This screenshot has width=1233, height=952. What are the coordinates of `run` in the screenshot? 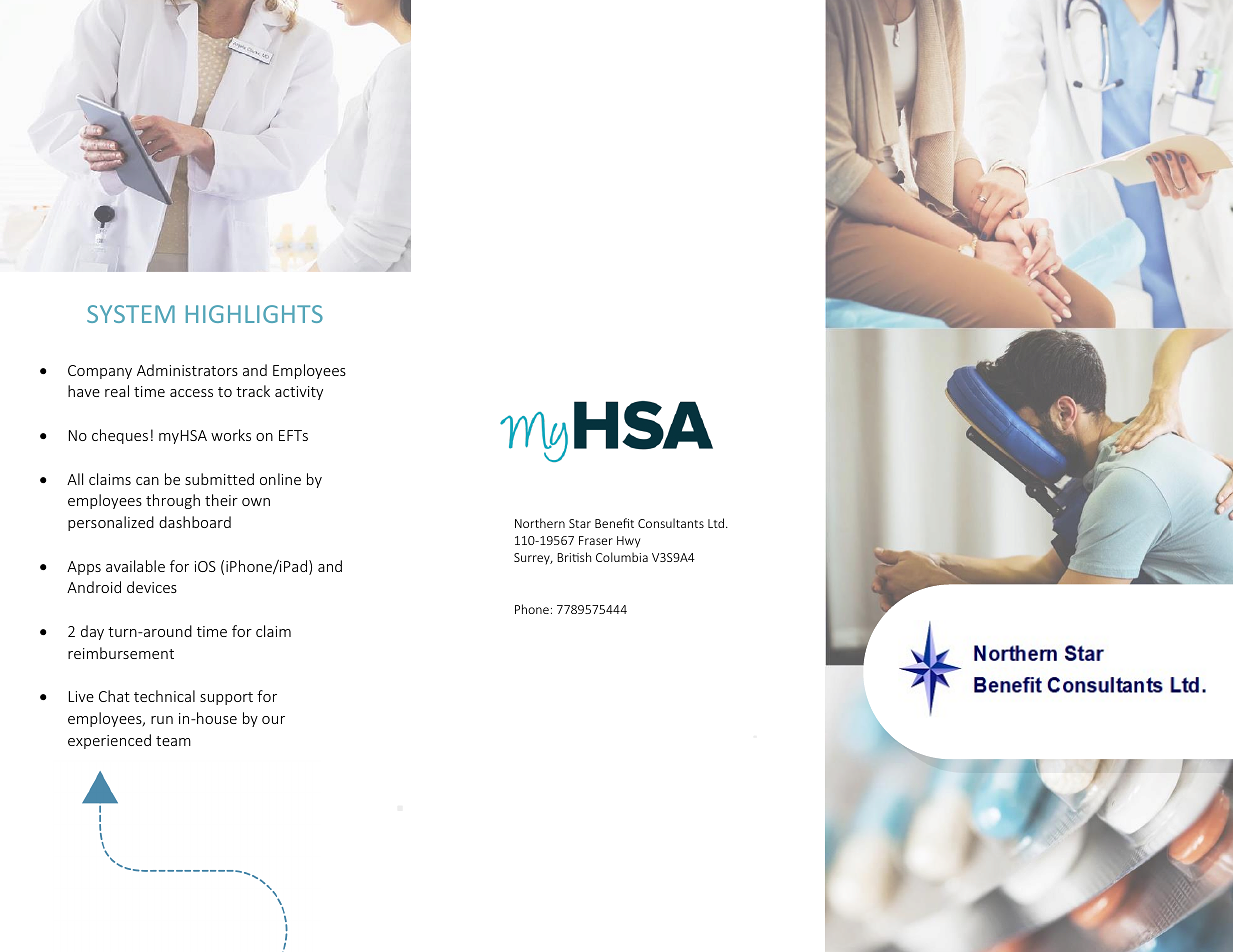 It's located at (162, 720).
